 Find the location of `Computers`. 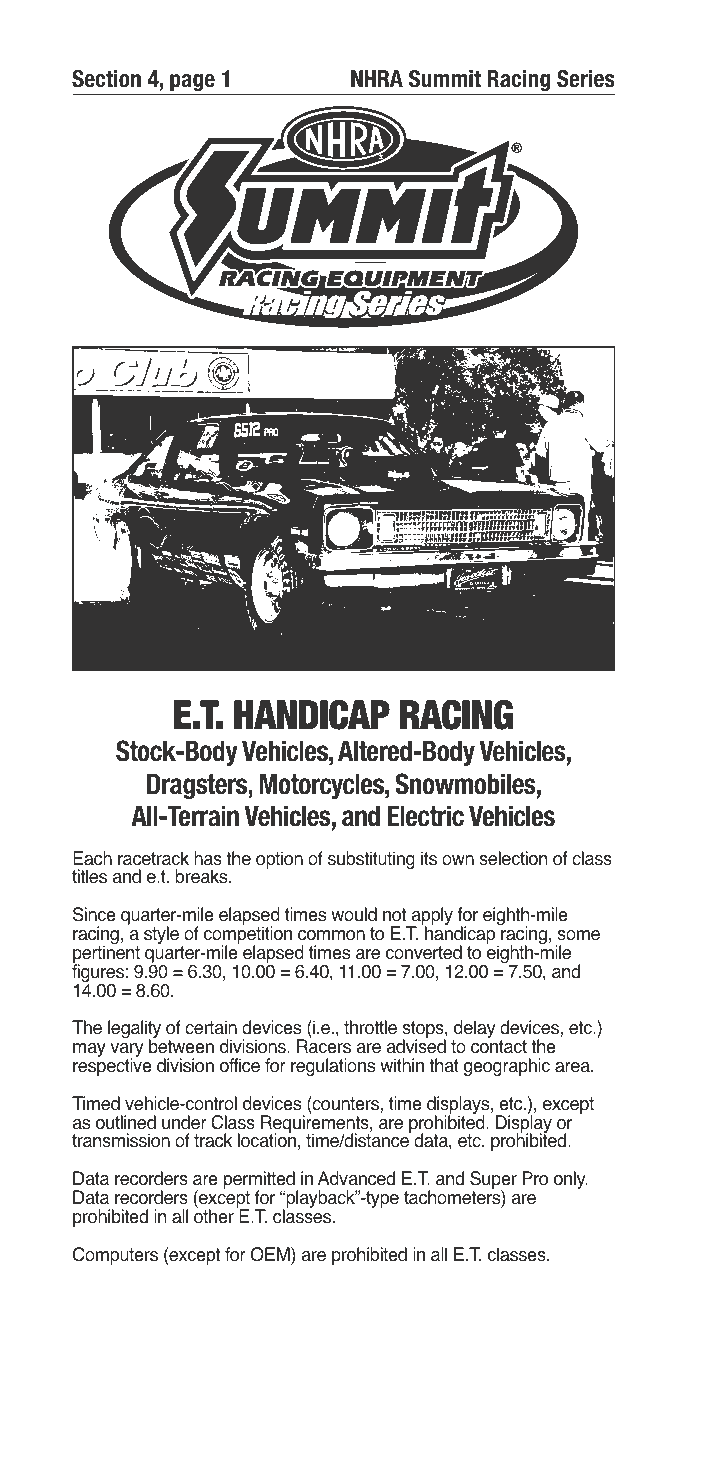

Computers is located at coordinates (115, 1256).
